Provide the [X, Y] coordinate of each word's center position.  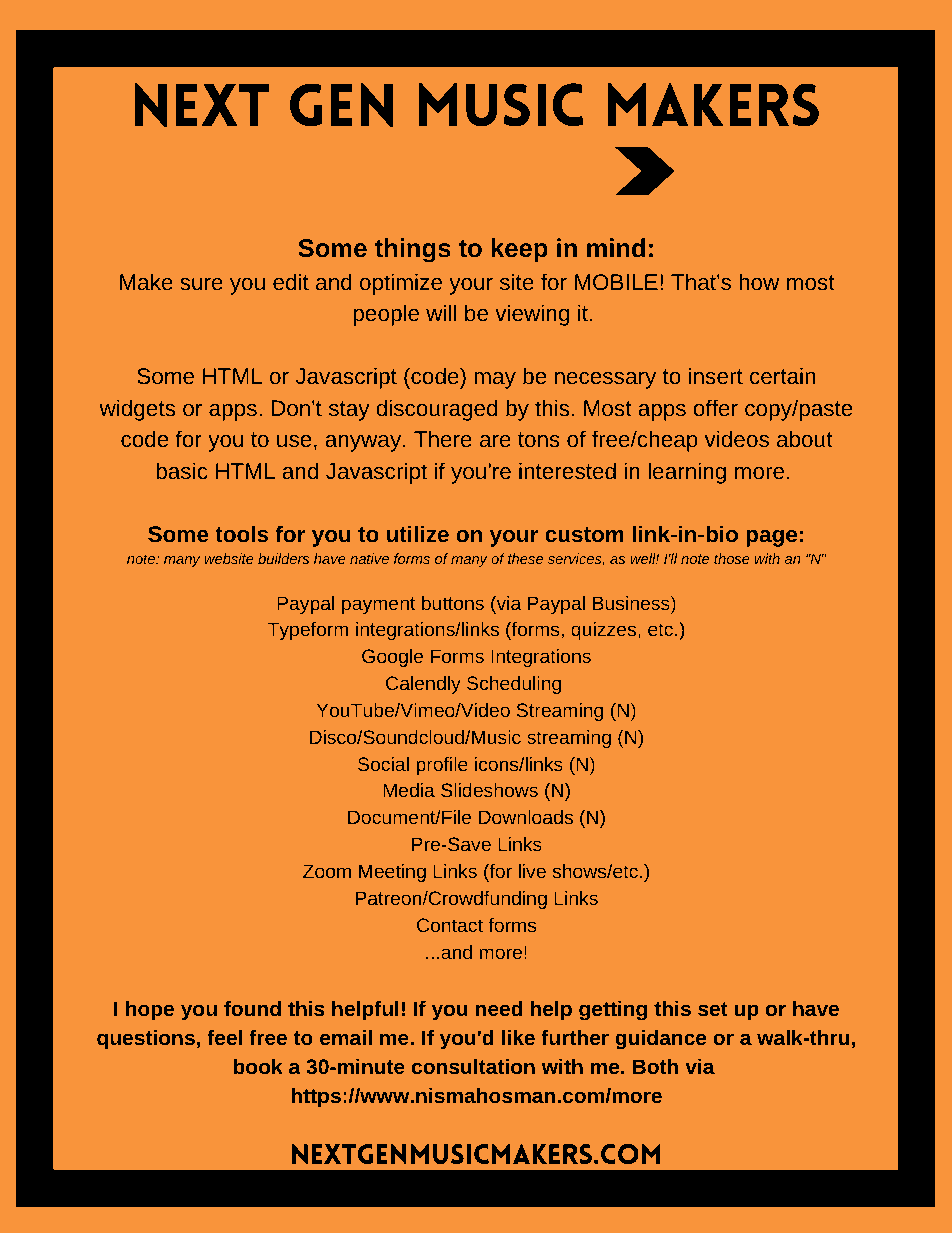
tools [241, 533]
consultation [473, 1066]
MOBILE [616, 282]
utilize [418, 533]
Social [383, 764]
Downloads [526, 817]
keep [520, 250]
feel [224, 1037]
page [771, 538]
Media [409, 790]
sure [201, 284]
